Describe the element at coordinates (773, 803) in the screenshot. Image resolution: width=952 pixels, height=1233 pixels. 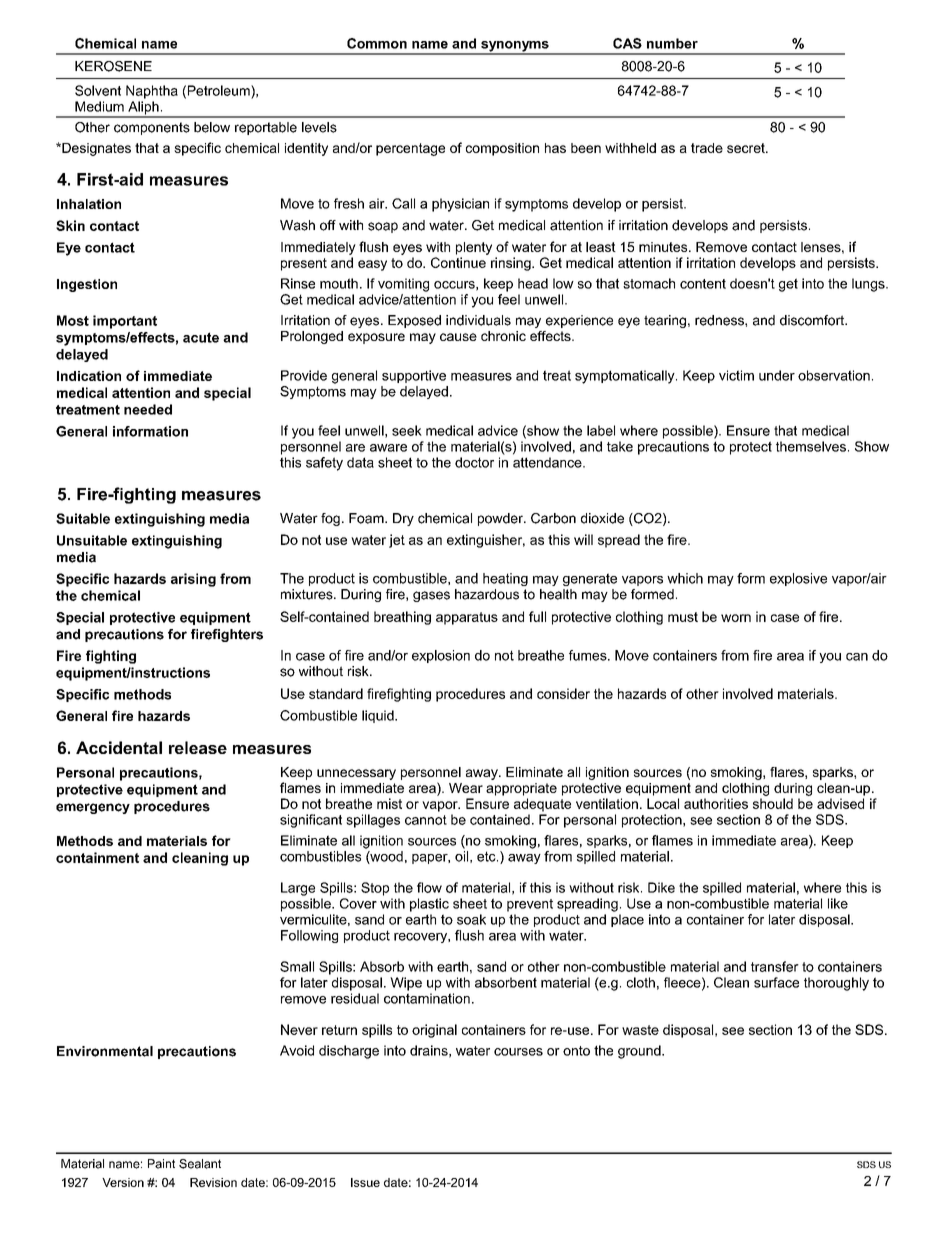
I see `should` at that location.
